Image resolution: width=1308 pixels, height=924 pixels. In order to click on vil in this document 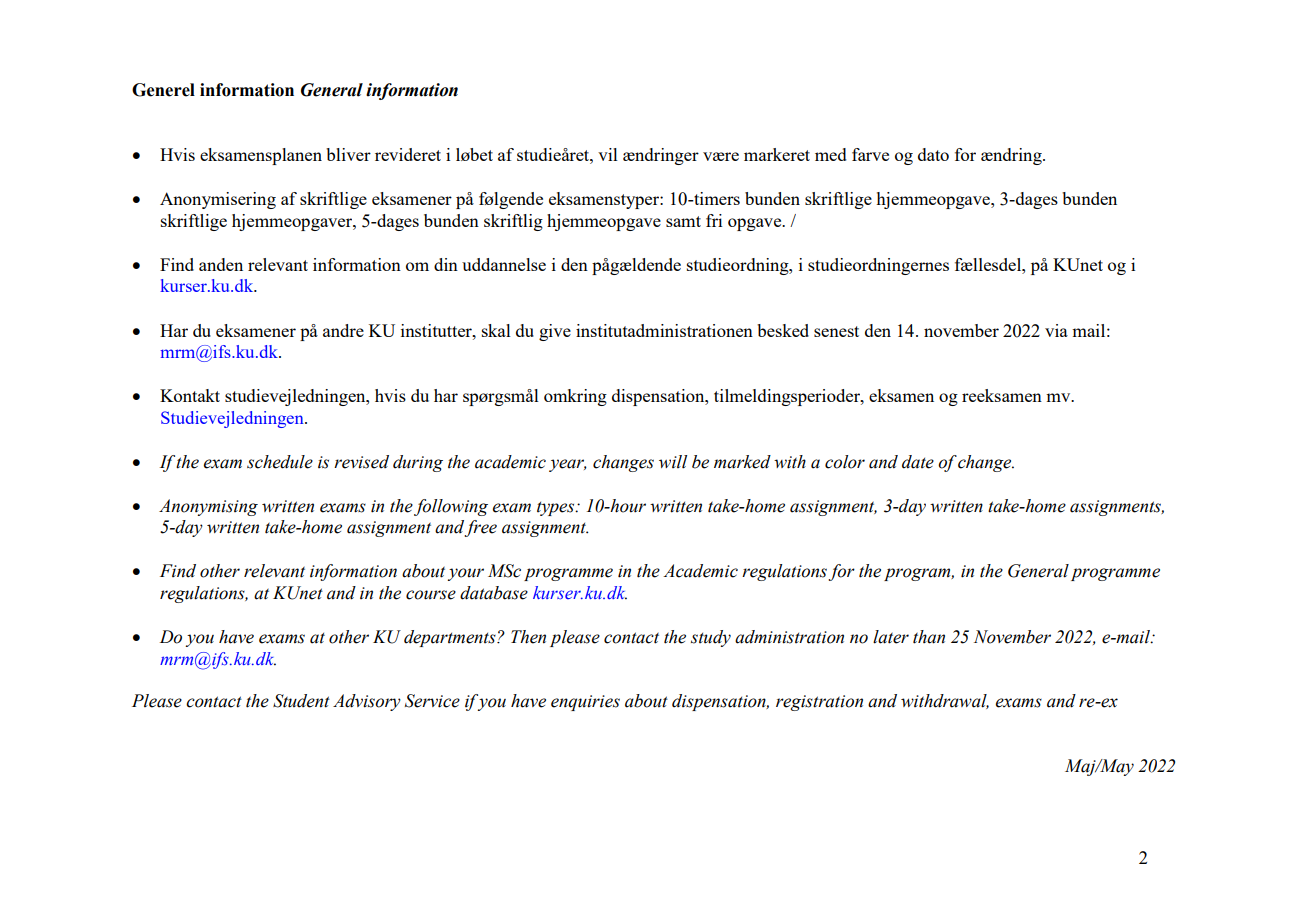, I will do `click(608, 154)`.
